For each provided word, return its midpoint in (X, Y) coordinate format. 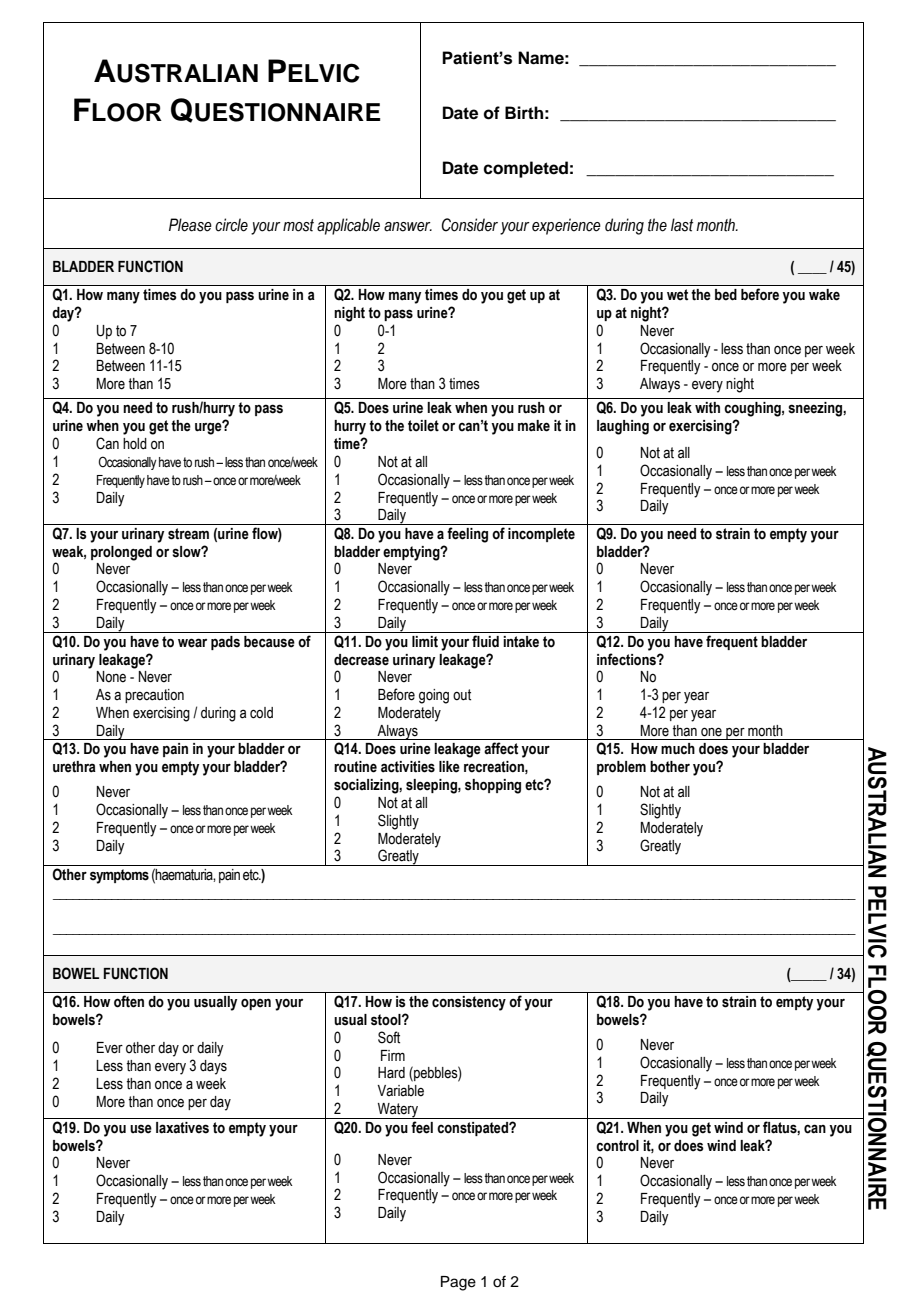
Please (190, 225)
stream (188, 534)
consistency (469, 1003)
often (129, 1001)
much (678, 749)
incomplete (541, 535)
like (449, 767)
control (617, 1146)
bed (726, 295)
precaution (154, 696)
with (707, 408)
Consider (470, 225)
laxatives (182, 1128)
